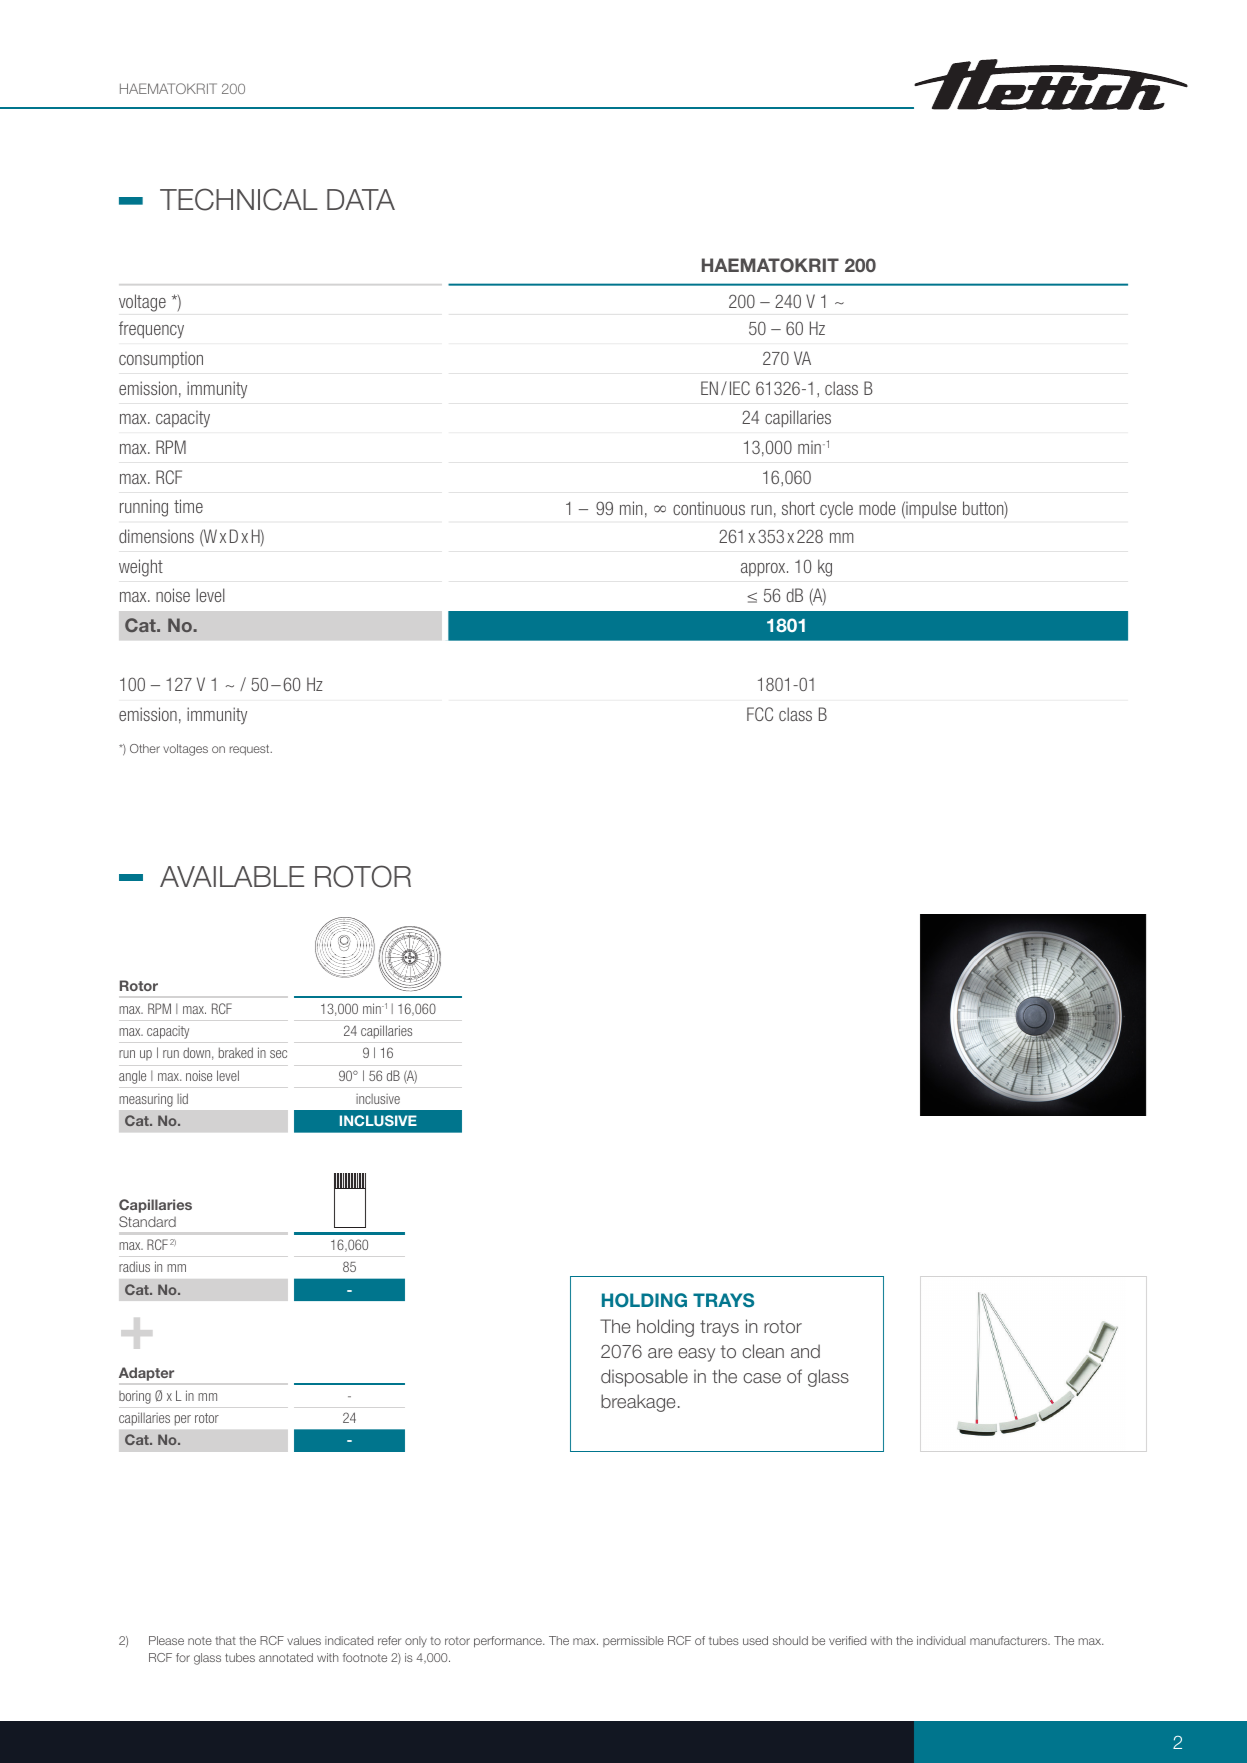 Image resolution: width=1247 pixels, height=1763 pixels. What do you see at coordinates (760, 714) in the screenshot?
I see `FCC` at bounding box center [760, 714].
